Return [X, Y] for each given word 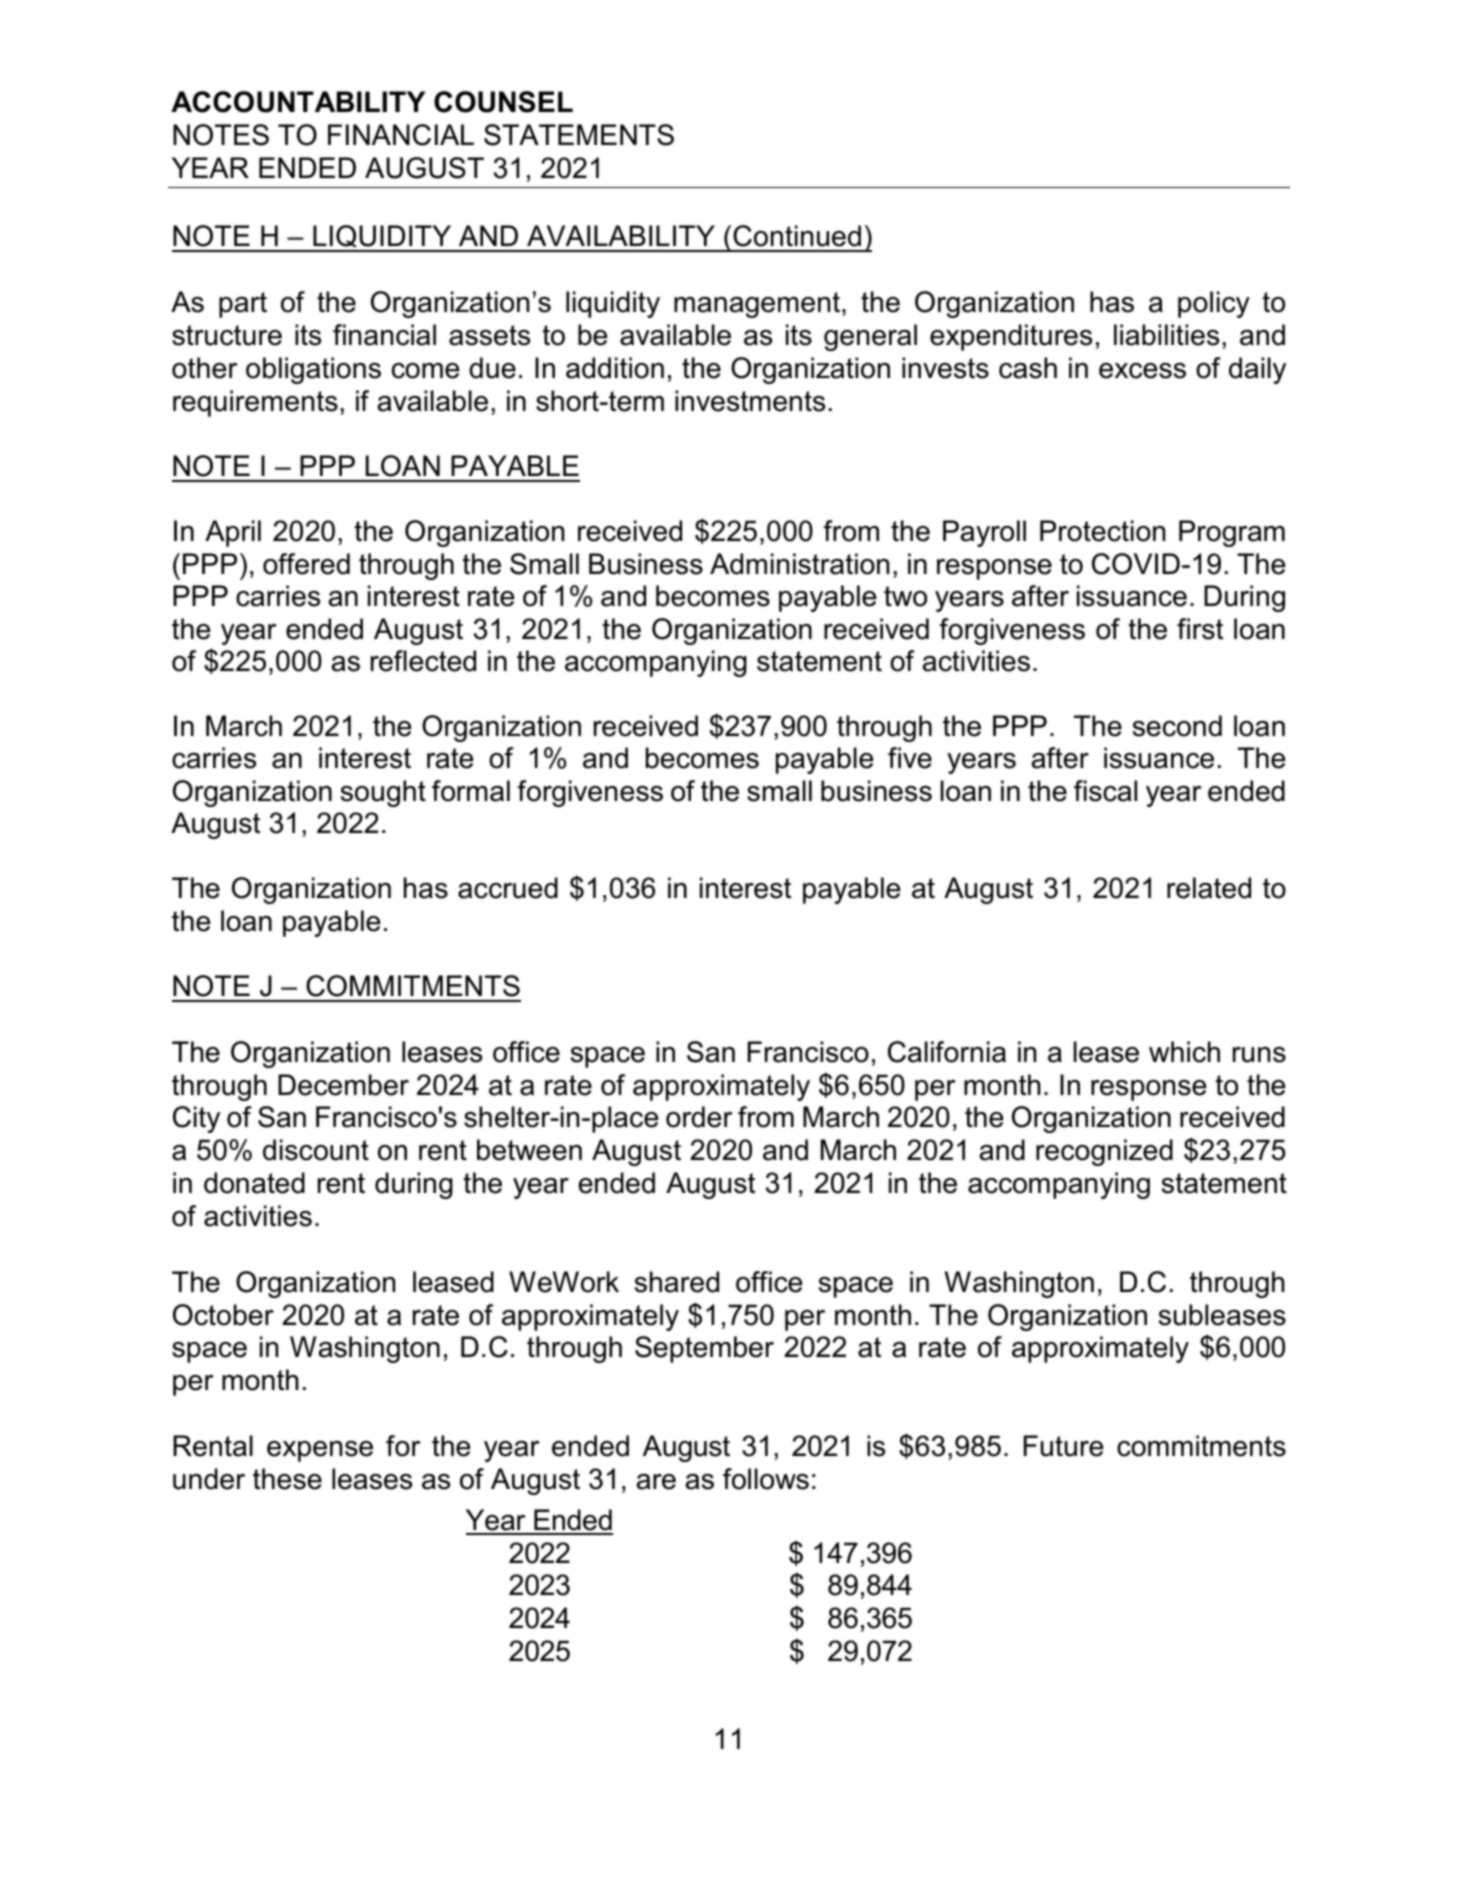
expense [320, 1451]
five [910, 758]
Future [1063, 1446]
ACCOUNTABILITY [298, 102]
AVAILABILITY [621, 235]
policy [1214, 304]
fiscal [1105, 791]
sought [383, 793]
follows [766, 1479]
